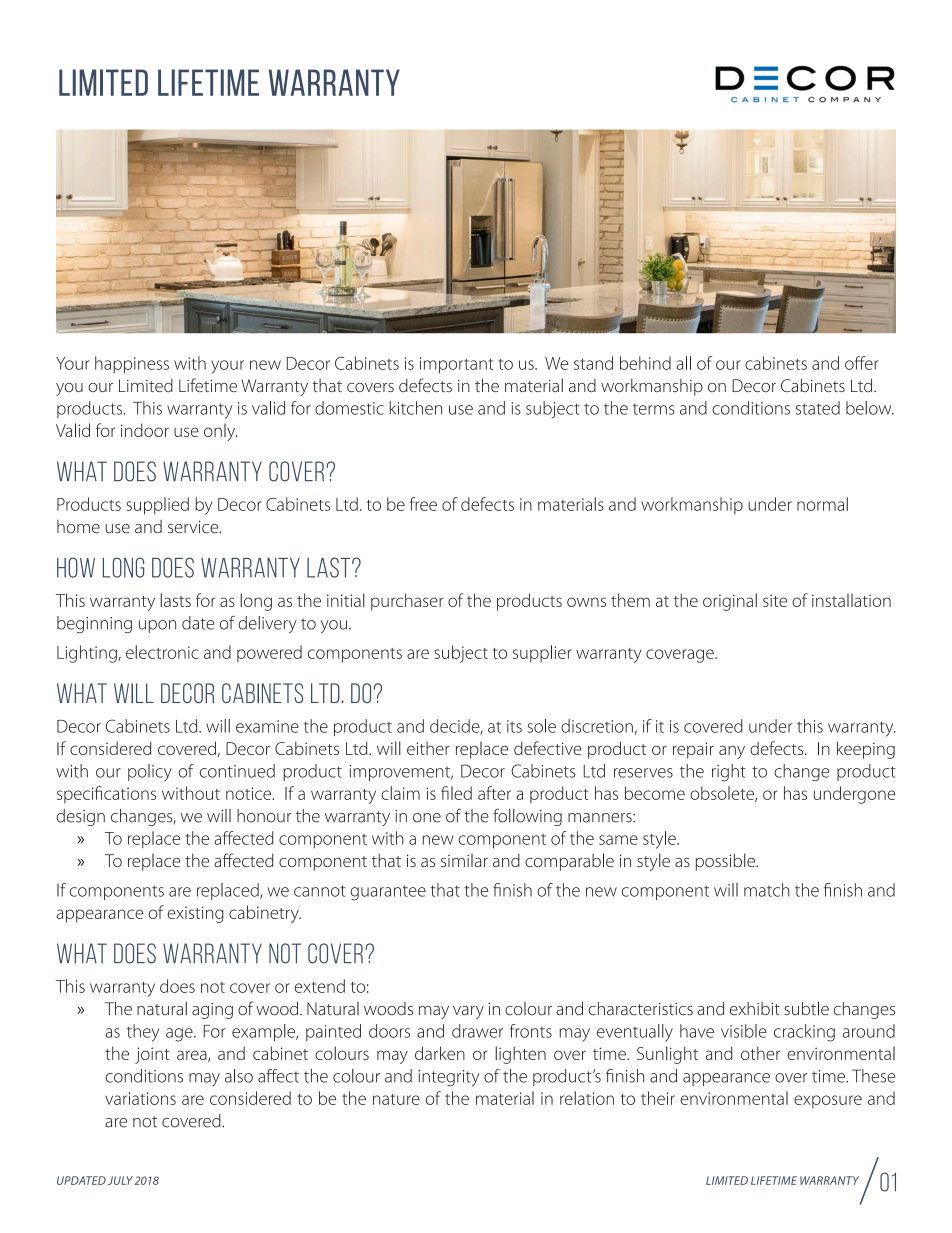 Image resolution: width=952 pixels, height=1233 pixels. I want to click on happiness, so click(132, 365).
